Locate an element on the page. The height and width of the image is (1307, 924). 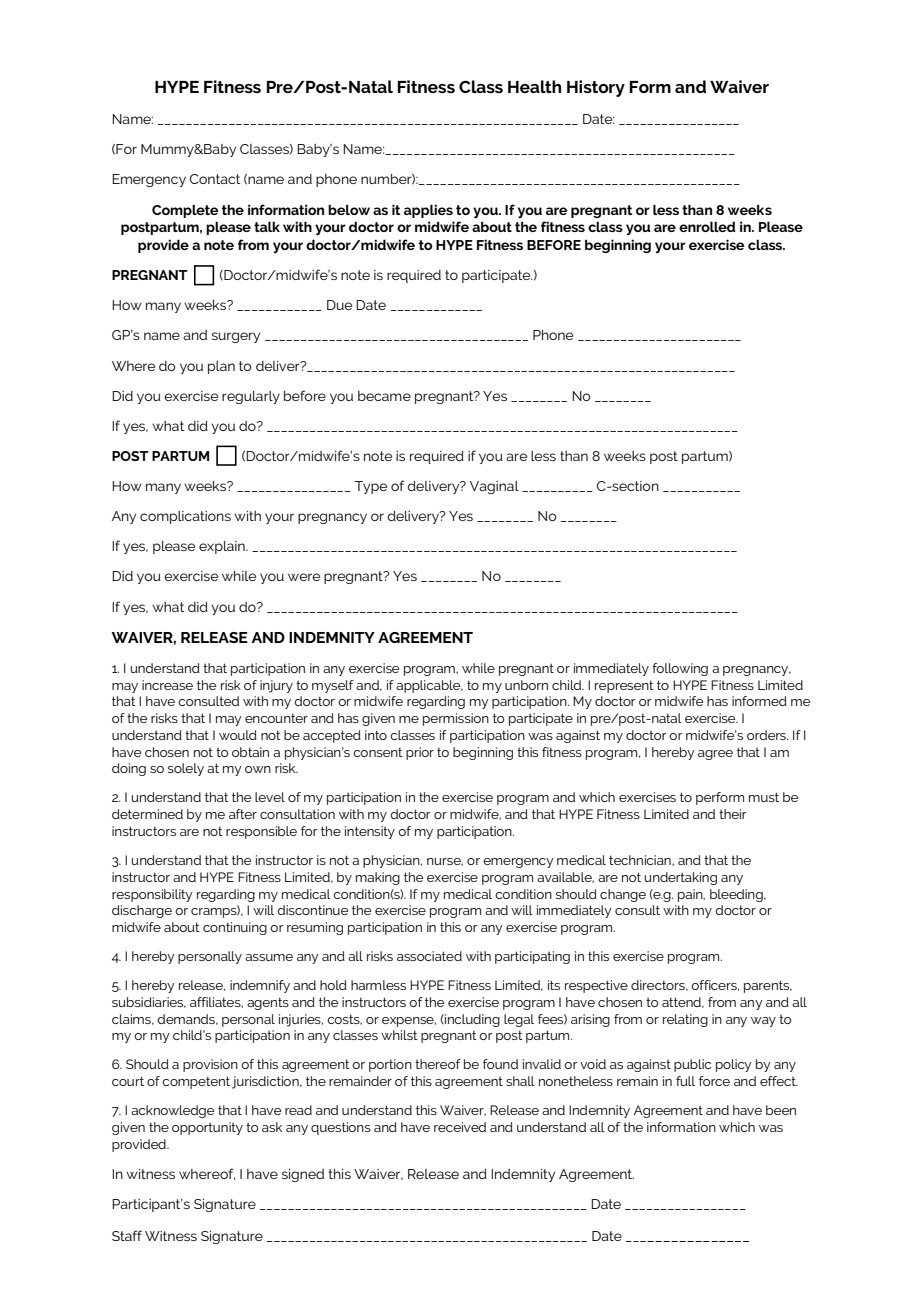
increase is located at coordinates (167, 685).
